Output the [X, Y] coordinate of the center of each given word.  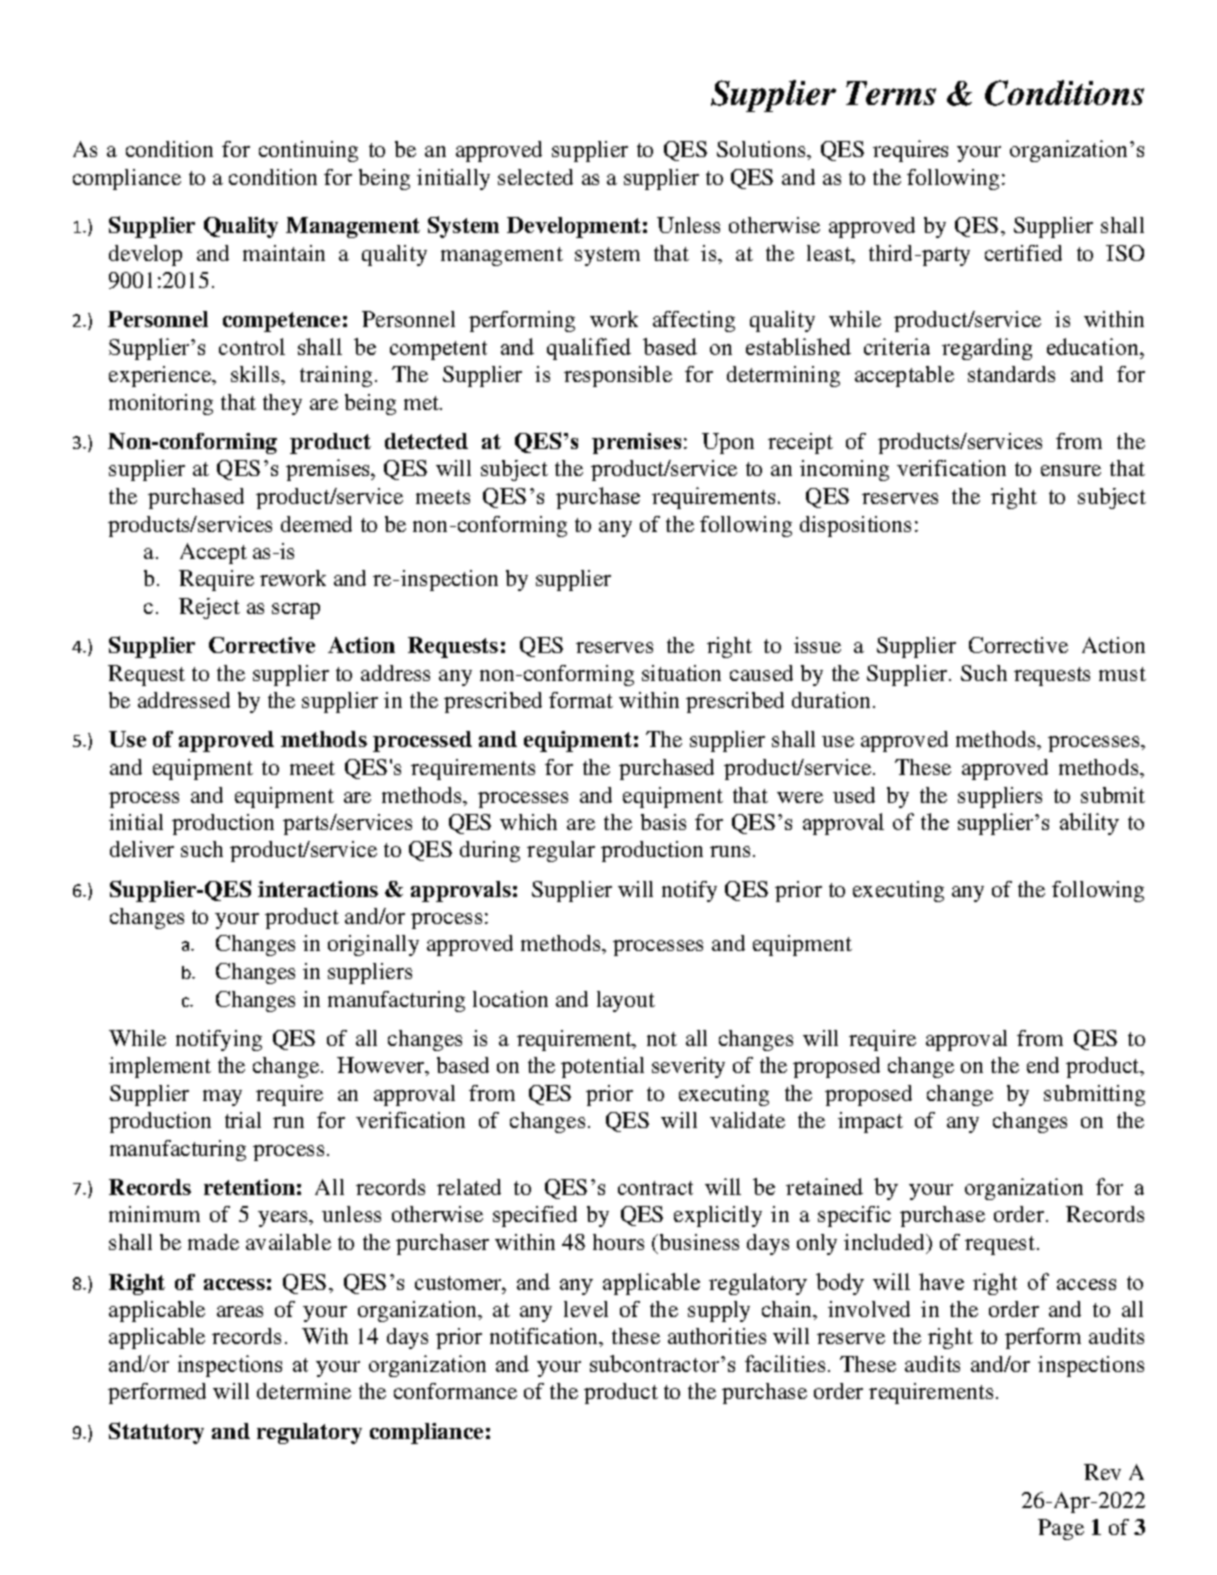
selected [535, 177]
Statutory [156, 1433]
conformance [455, 1391]
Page [1061, 1529]
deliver [142, 849]
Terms [891, 93]
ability [1089, 824]
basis [663, 822]
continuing [308, 151]
